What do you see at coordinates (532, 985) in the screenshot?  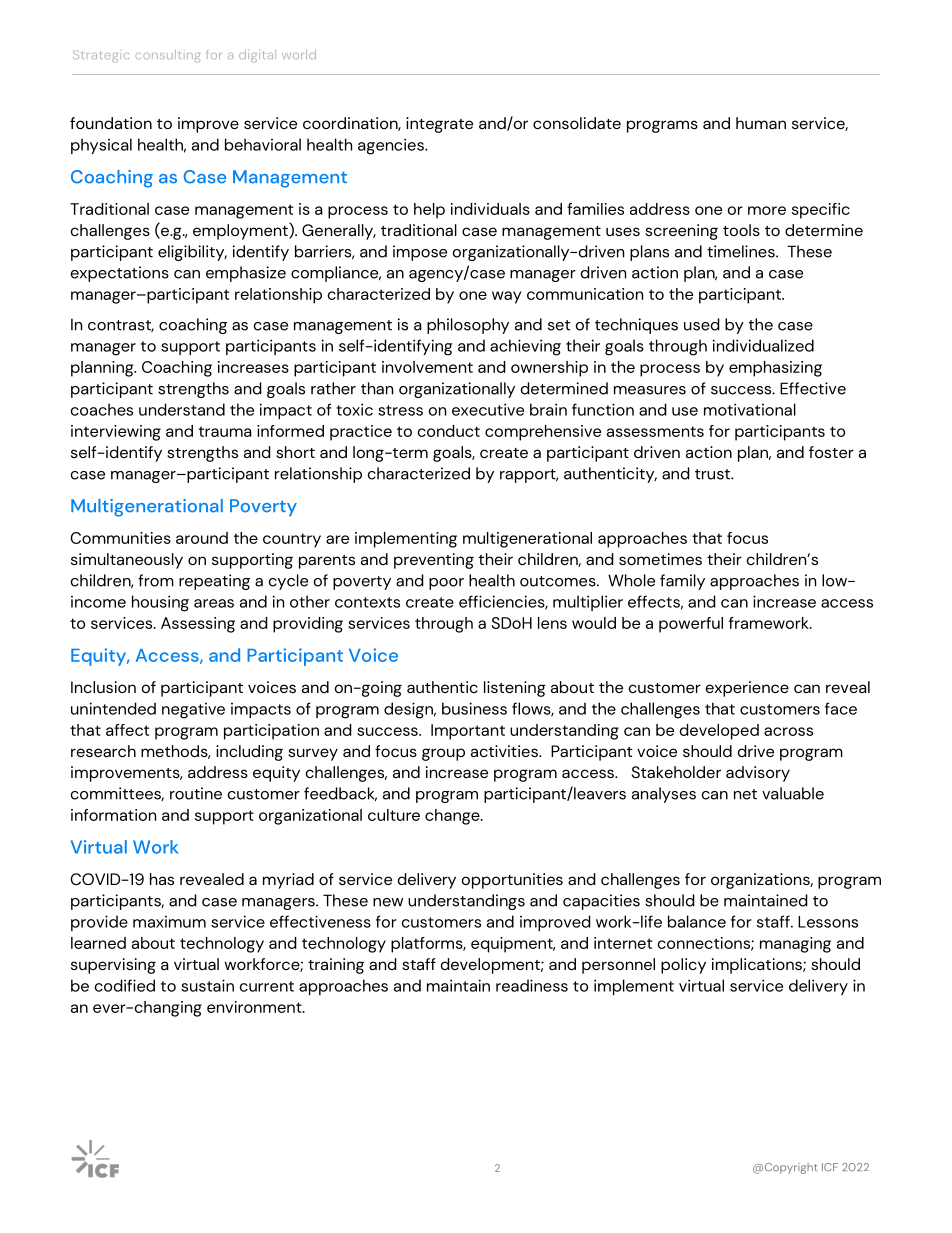 I see `readiness` at bounding box center [532, 985].
